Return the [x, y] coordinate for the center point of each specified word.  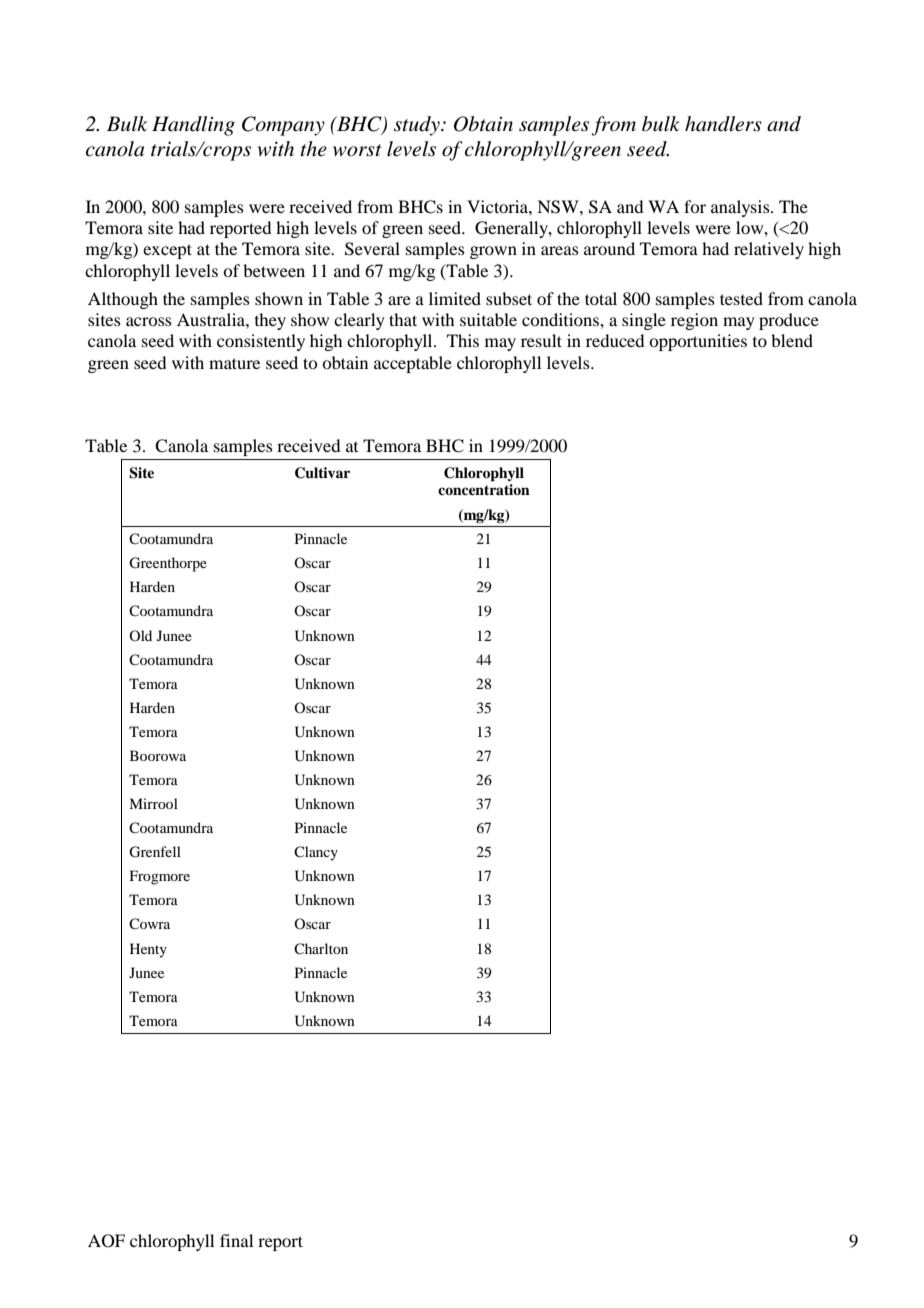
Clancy [316, 853]
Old [140, 635]
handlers [723, 124]
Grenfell [155, 852]
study [418, 126]
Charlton [321, 948]
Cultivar [322, 473]
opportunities [698, 342]
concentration [484, 489]
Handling [193, 126]
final [236, 1240]
